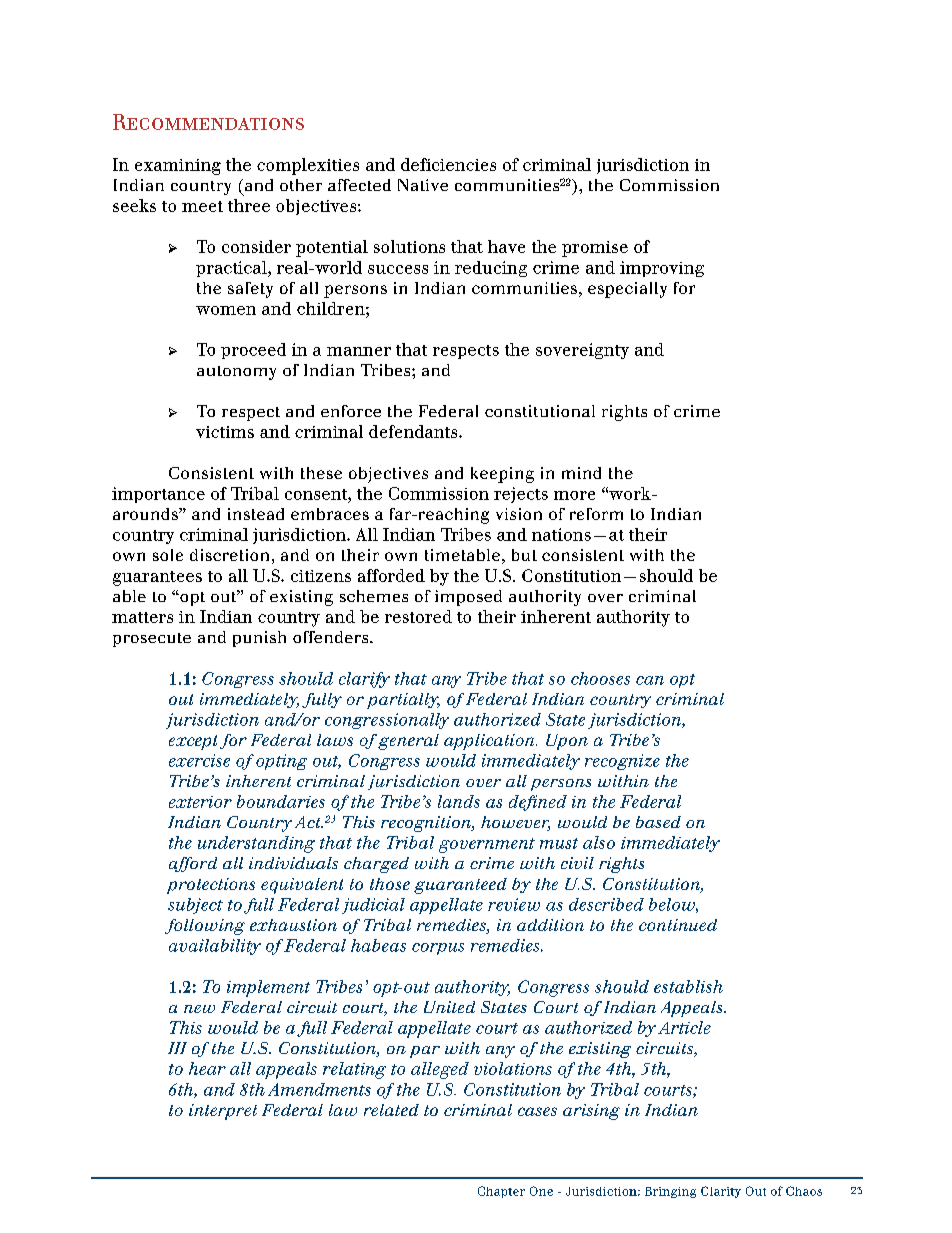 This page has width=952, height=1233. Describe the element at coordinates (178, 167) in the page. I see `examining` at that location.
